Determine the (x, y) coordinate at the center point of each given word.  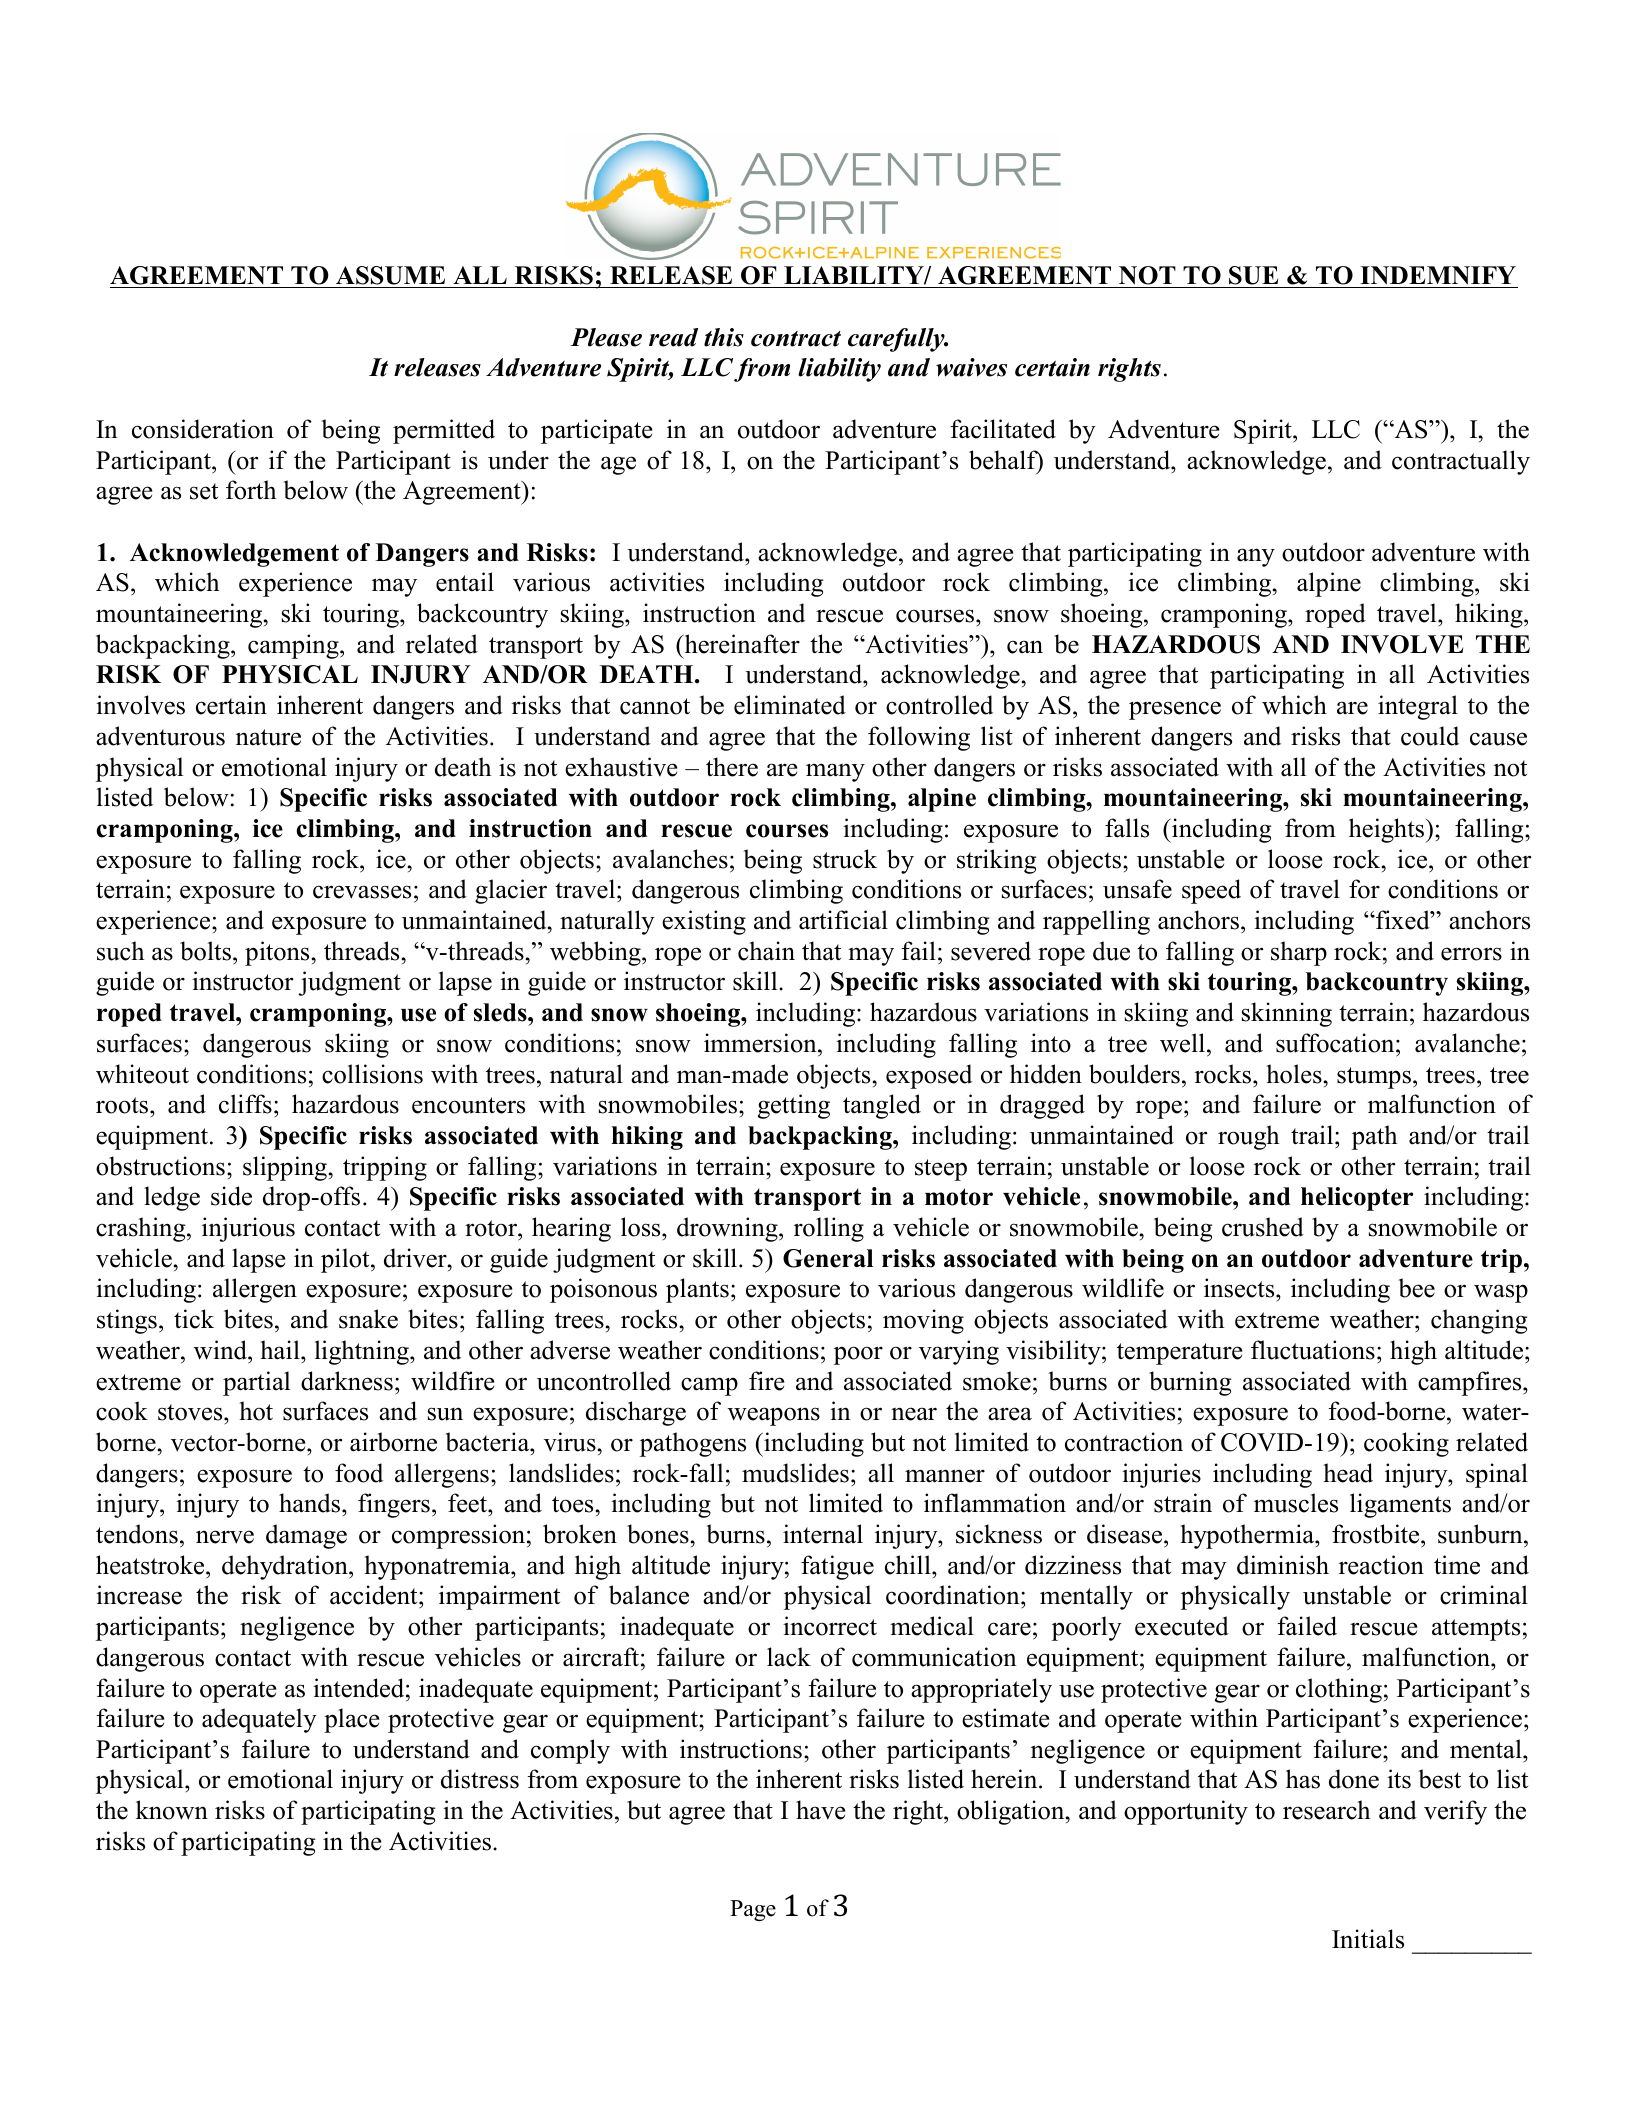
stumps (1374, 1078)
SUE (1254, 277)
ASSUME (391, 277)
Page (753, 1910)
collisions (372, 1074)
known (172, 1810)
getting (794, 1106)
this (724, 337)
